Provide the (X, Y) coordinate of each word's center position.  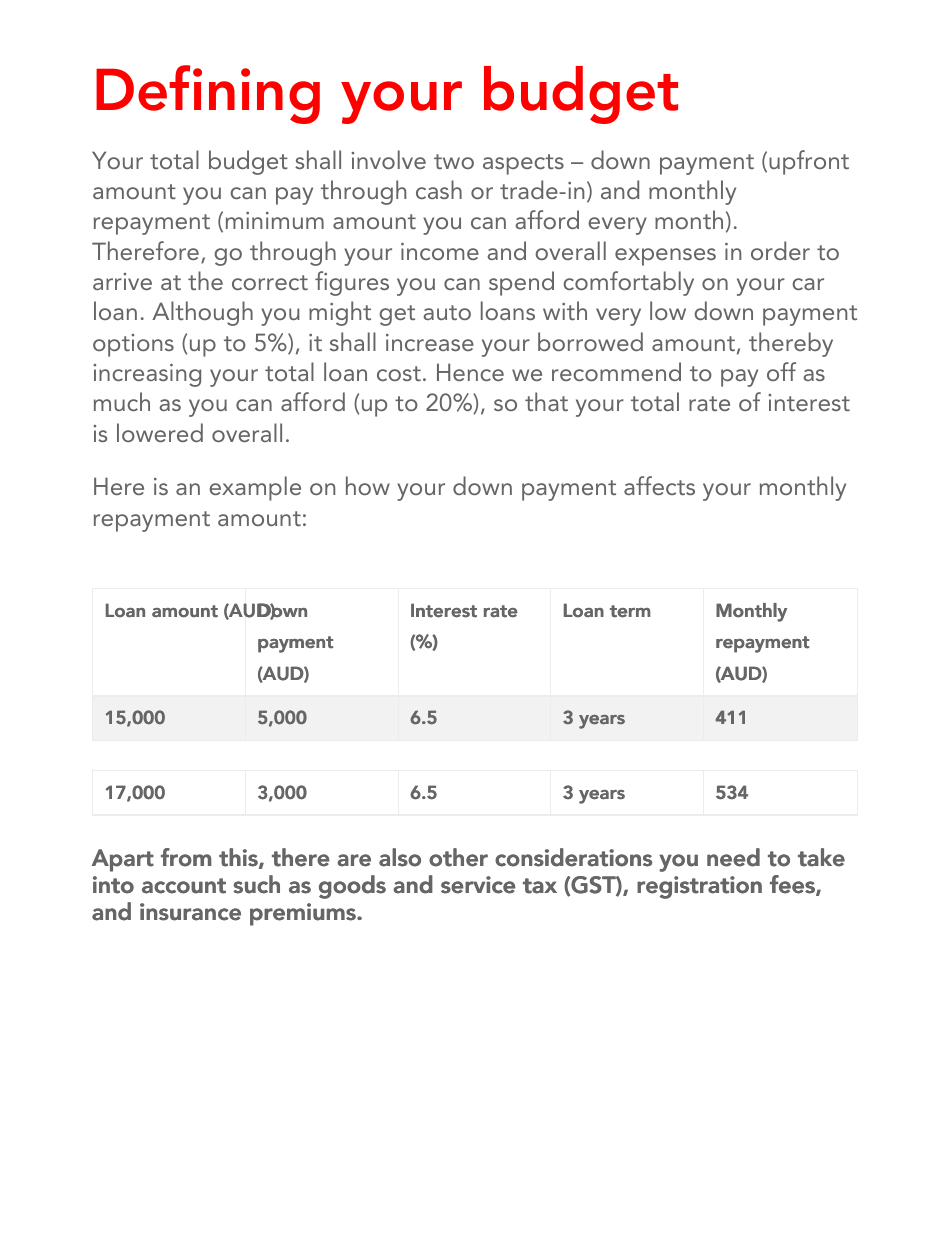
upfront (809, 162)
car (808, 284)
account (184, 886)
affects (659, 485)
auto (447, 312)
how (368, 485)
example (255, 488)
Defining (208, 94)
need (733, 857)
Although (202, 313)
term (630, 611)
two (454, 161)
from (186, 857)
